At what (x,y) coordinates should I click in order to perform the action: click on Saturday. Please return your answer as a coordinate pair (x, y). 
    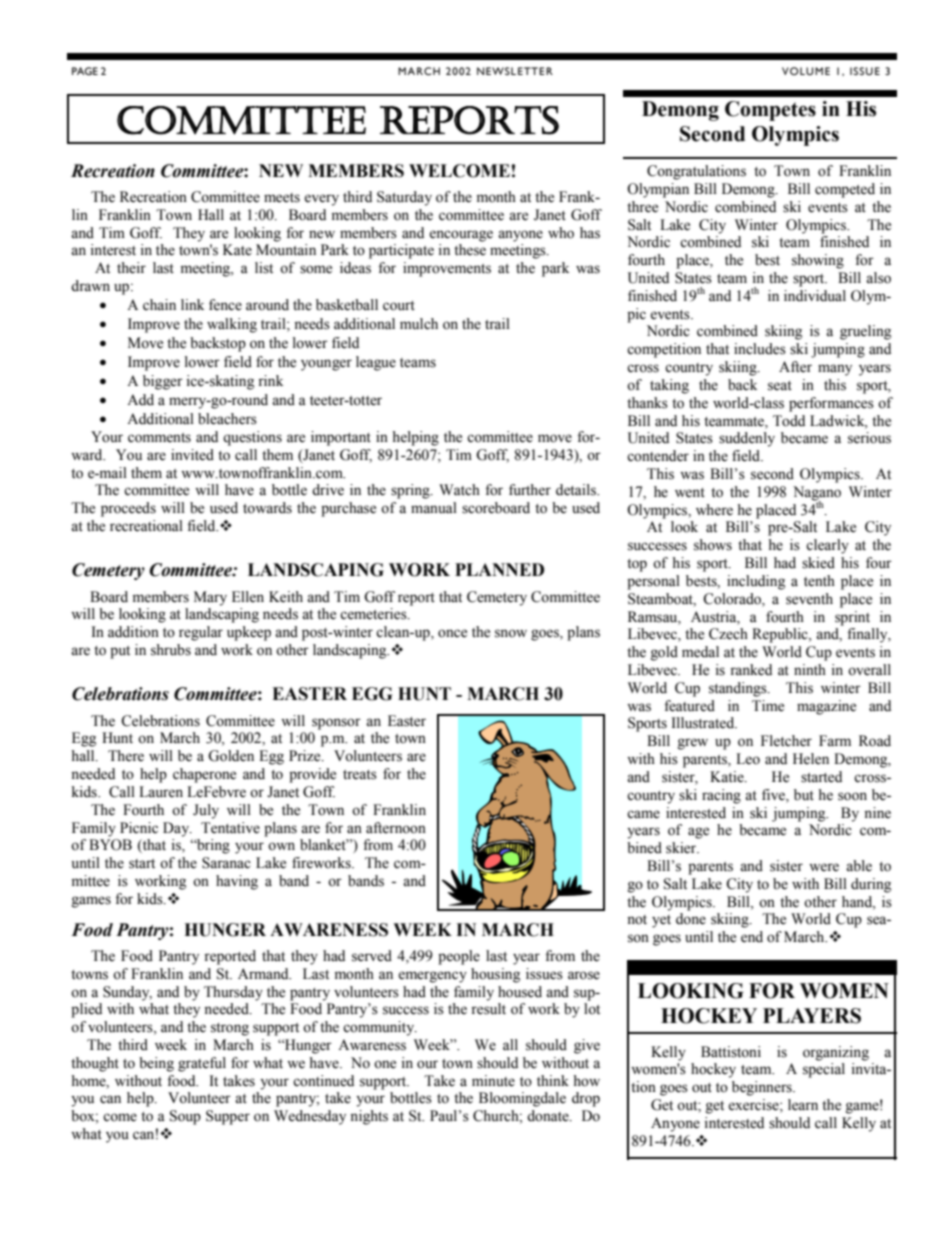
    Looking at the image, I should click on (404, 198).
